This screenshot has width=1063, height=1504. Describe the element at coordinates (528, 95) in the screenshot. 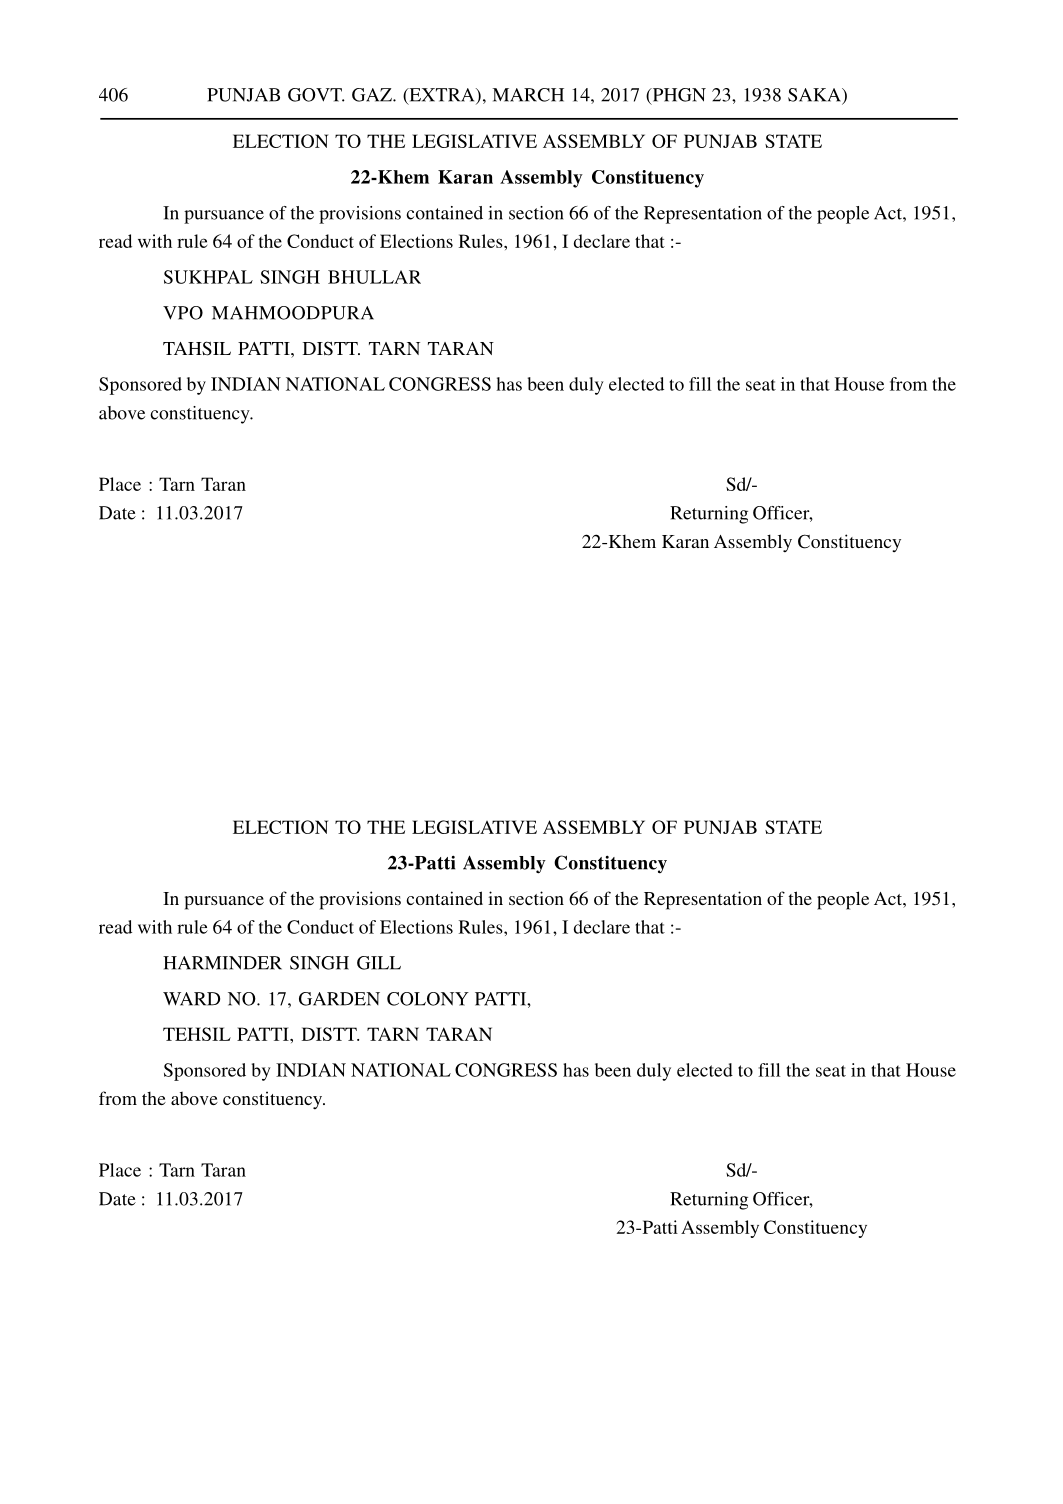

I see `MARCH` at that location.
